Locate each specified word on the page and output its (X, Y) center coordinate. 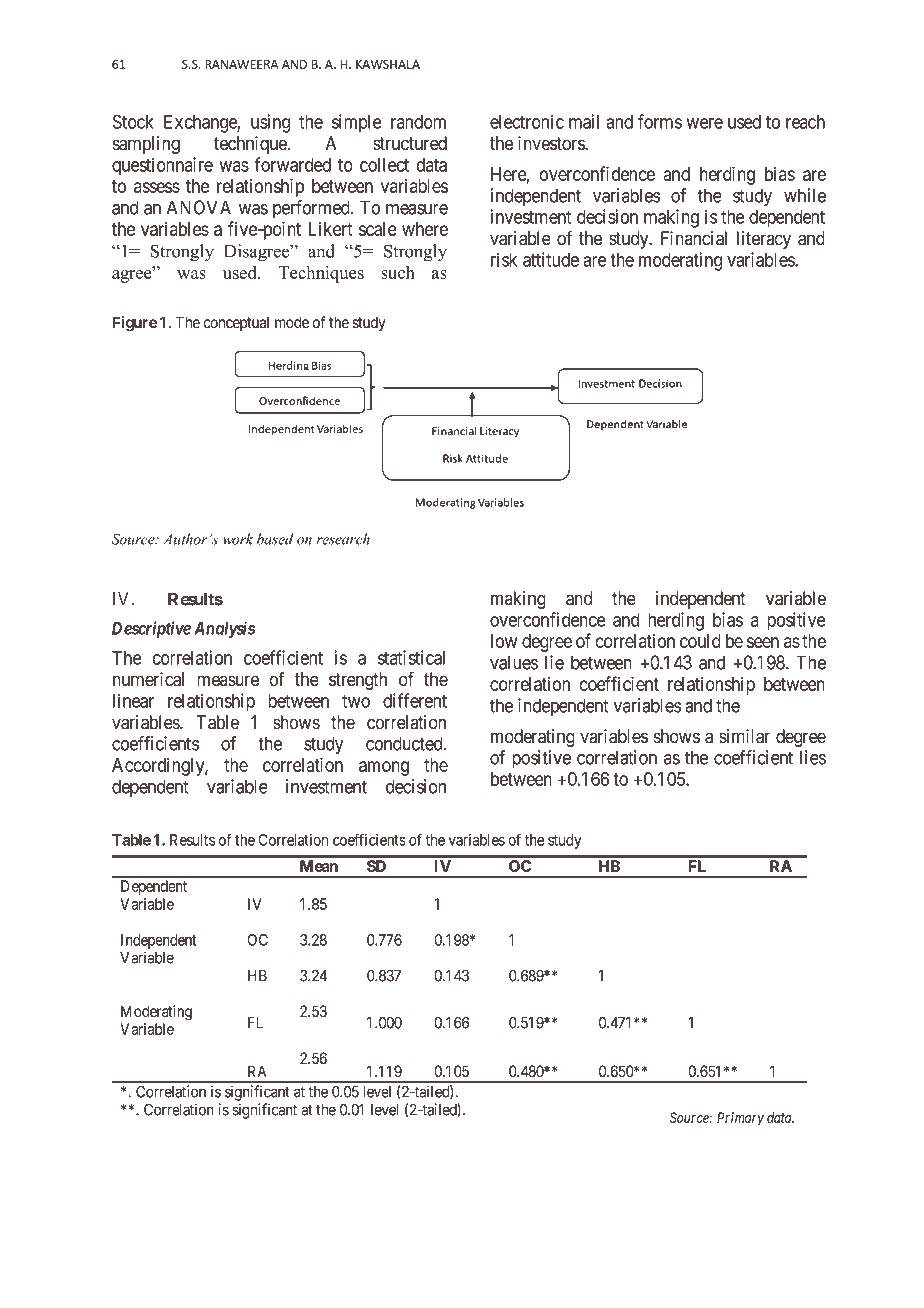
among (384, 768)
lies (813, 757)
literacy (764, 240)
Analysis (224, 629)
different (415, 700)
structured (410, 143)
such (398, 272)
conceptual (236, 324)
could (700, 641)
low (504, 641)
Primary (740, 1118)
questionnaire (162, 166)
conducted (405, 743)
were (704, 123)
